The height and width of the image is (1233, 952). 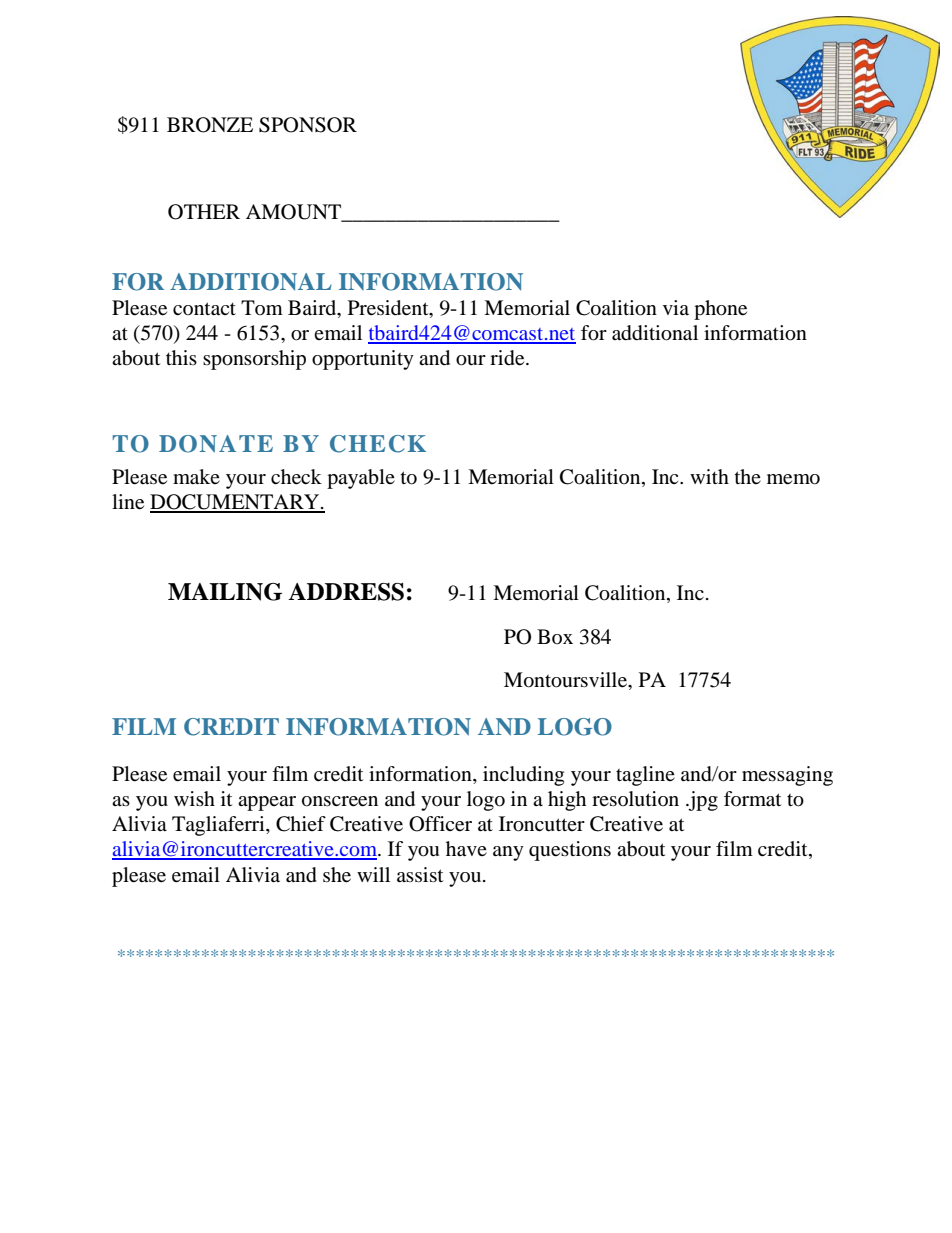 What do you see at coordinates (709, 476) in the image?
I see `with` at bounding box center [709, 476].
